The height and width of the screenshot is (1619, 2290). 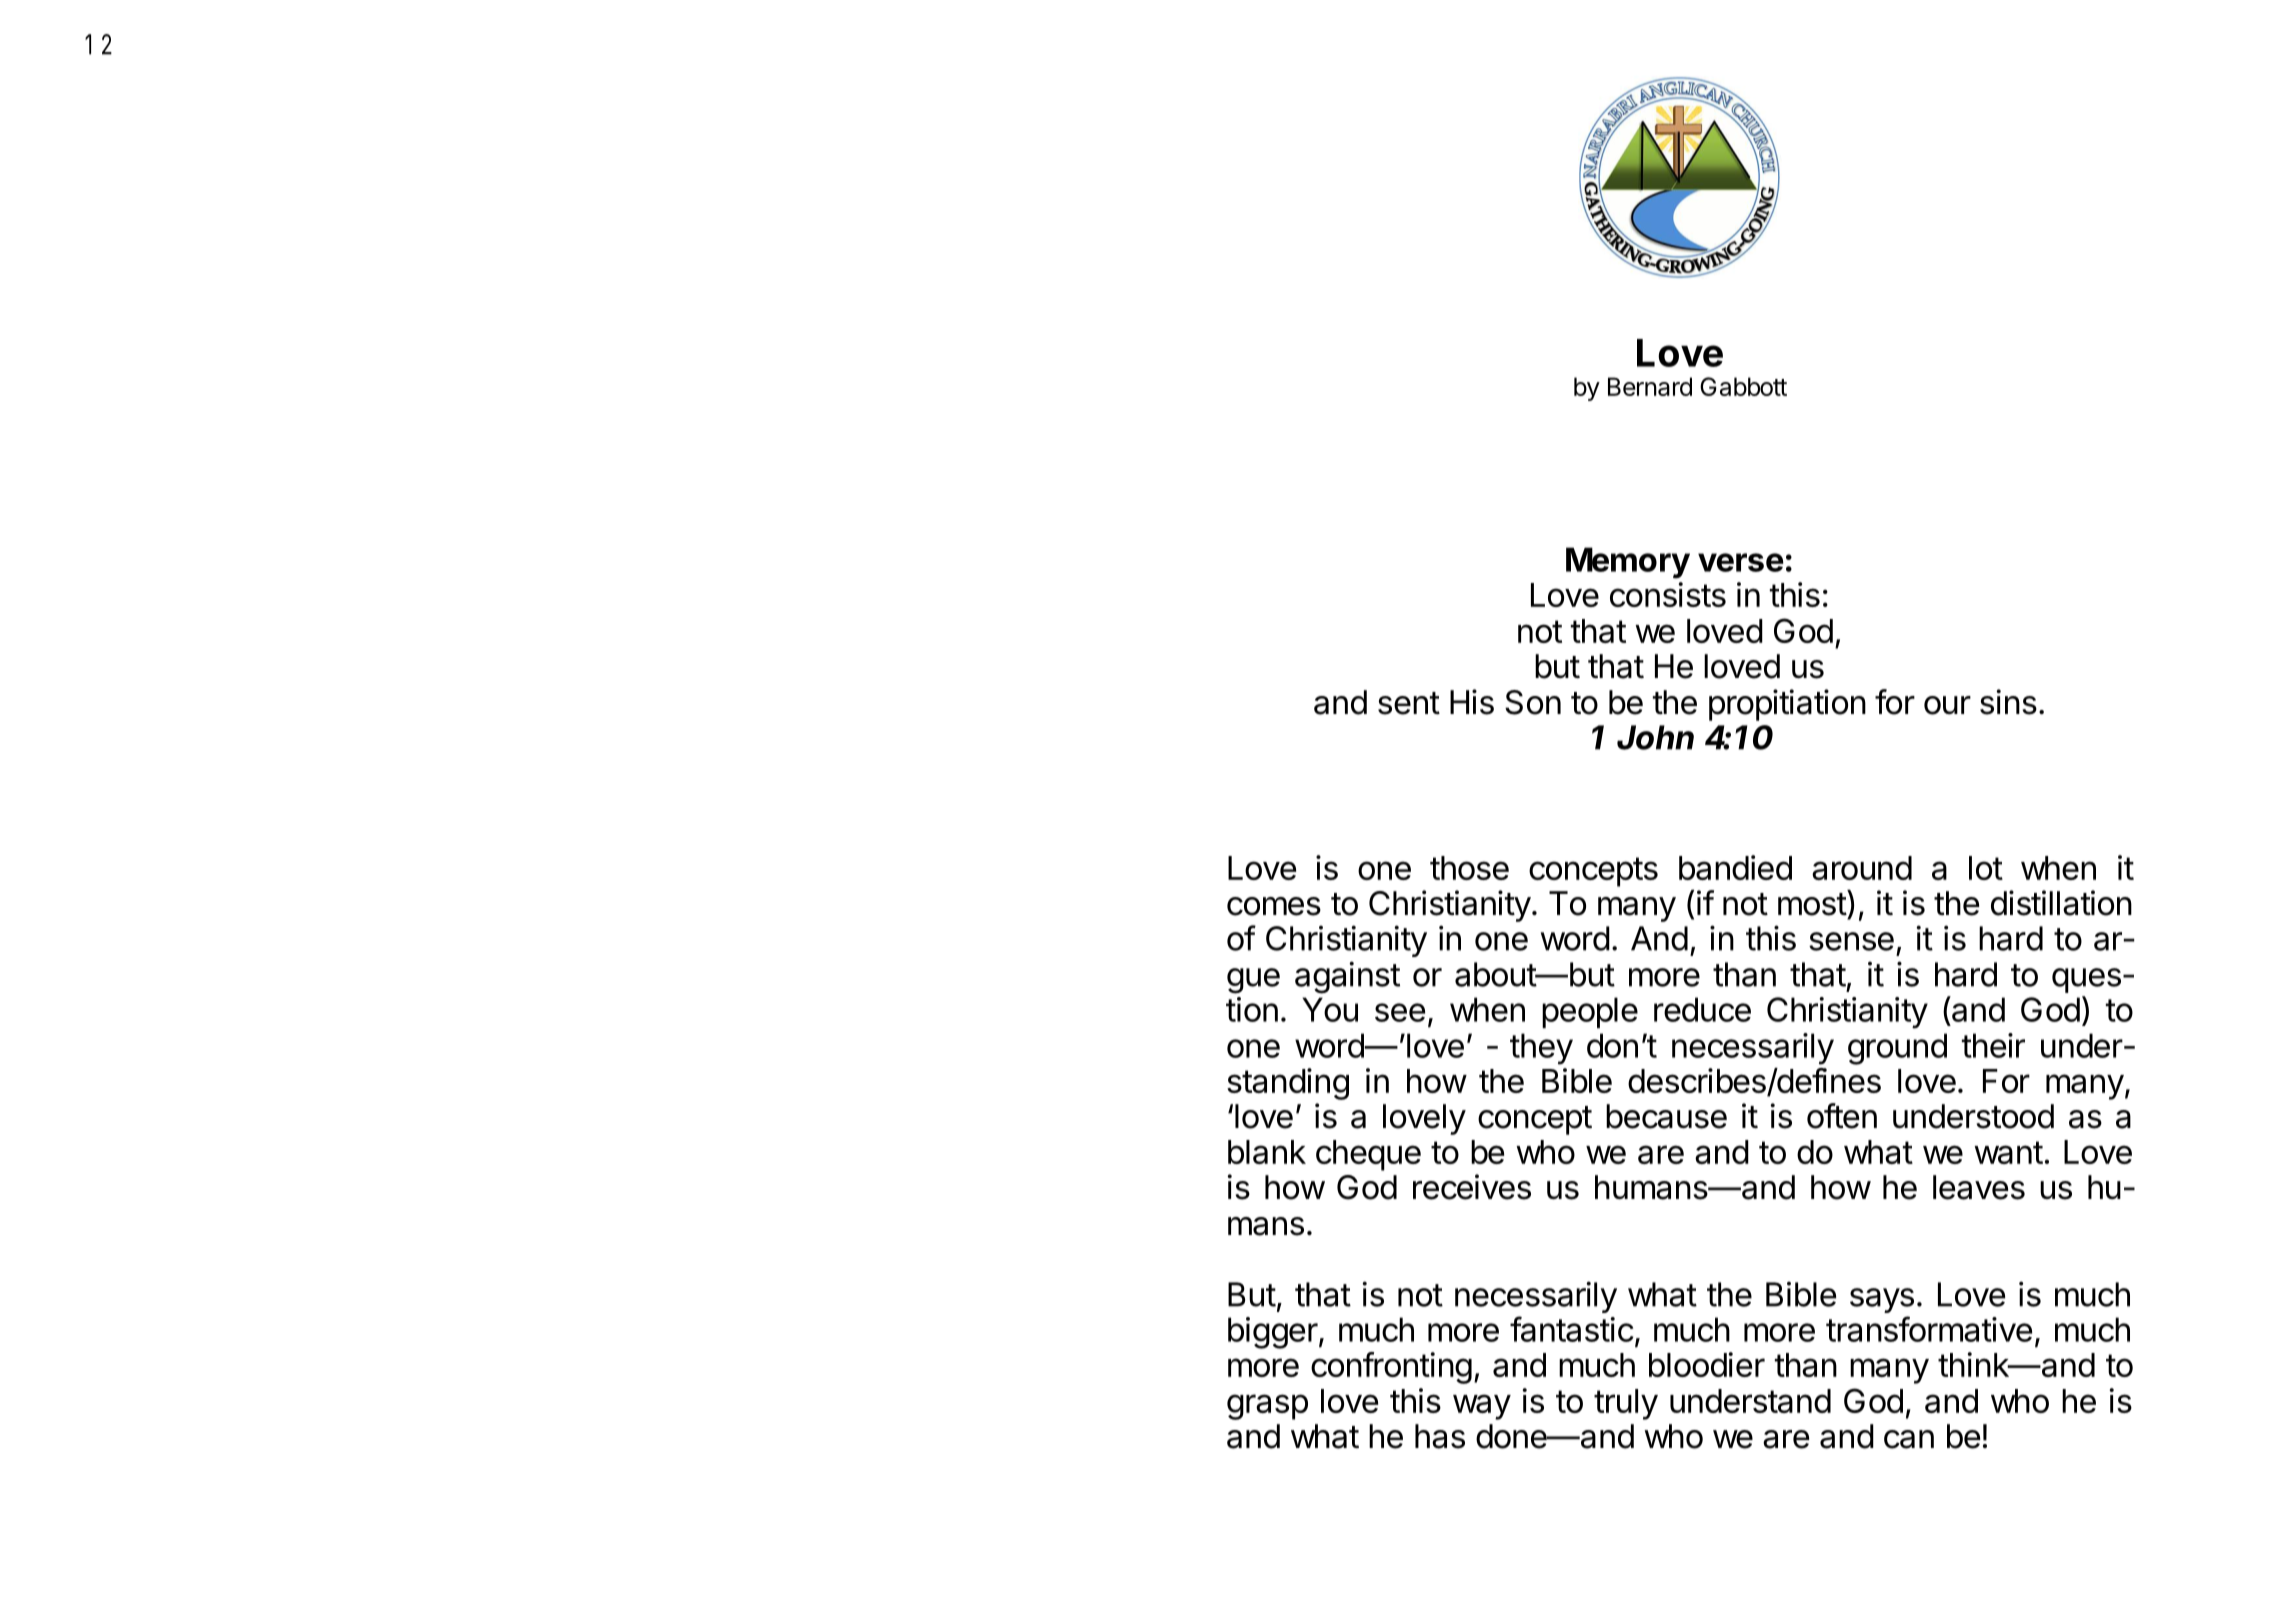 I want to click on sense, so click(x=1851, y=941).
